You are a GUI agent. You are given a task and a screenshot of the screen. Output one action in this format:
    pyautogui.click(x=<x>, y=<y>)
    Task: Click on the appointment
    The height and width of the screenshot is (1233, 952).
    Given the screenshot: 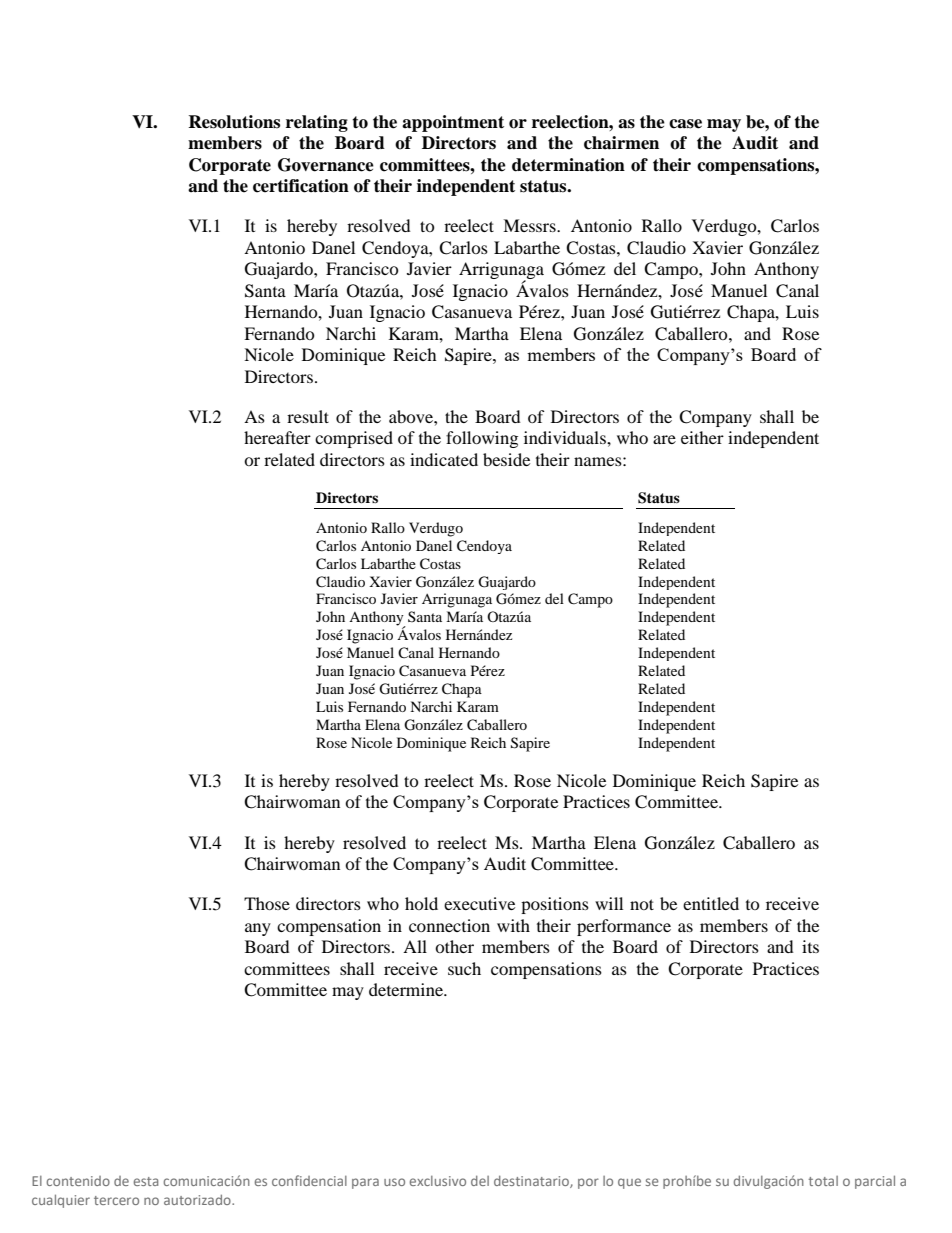 What is the action you would take?
    pyautogui.click(x=453, y=123)
